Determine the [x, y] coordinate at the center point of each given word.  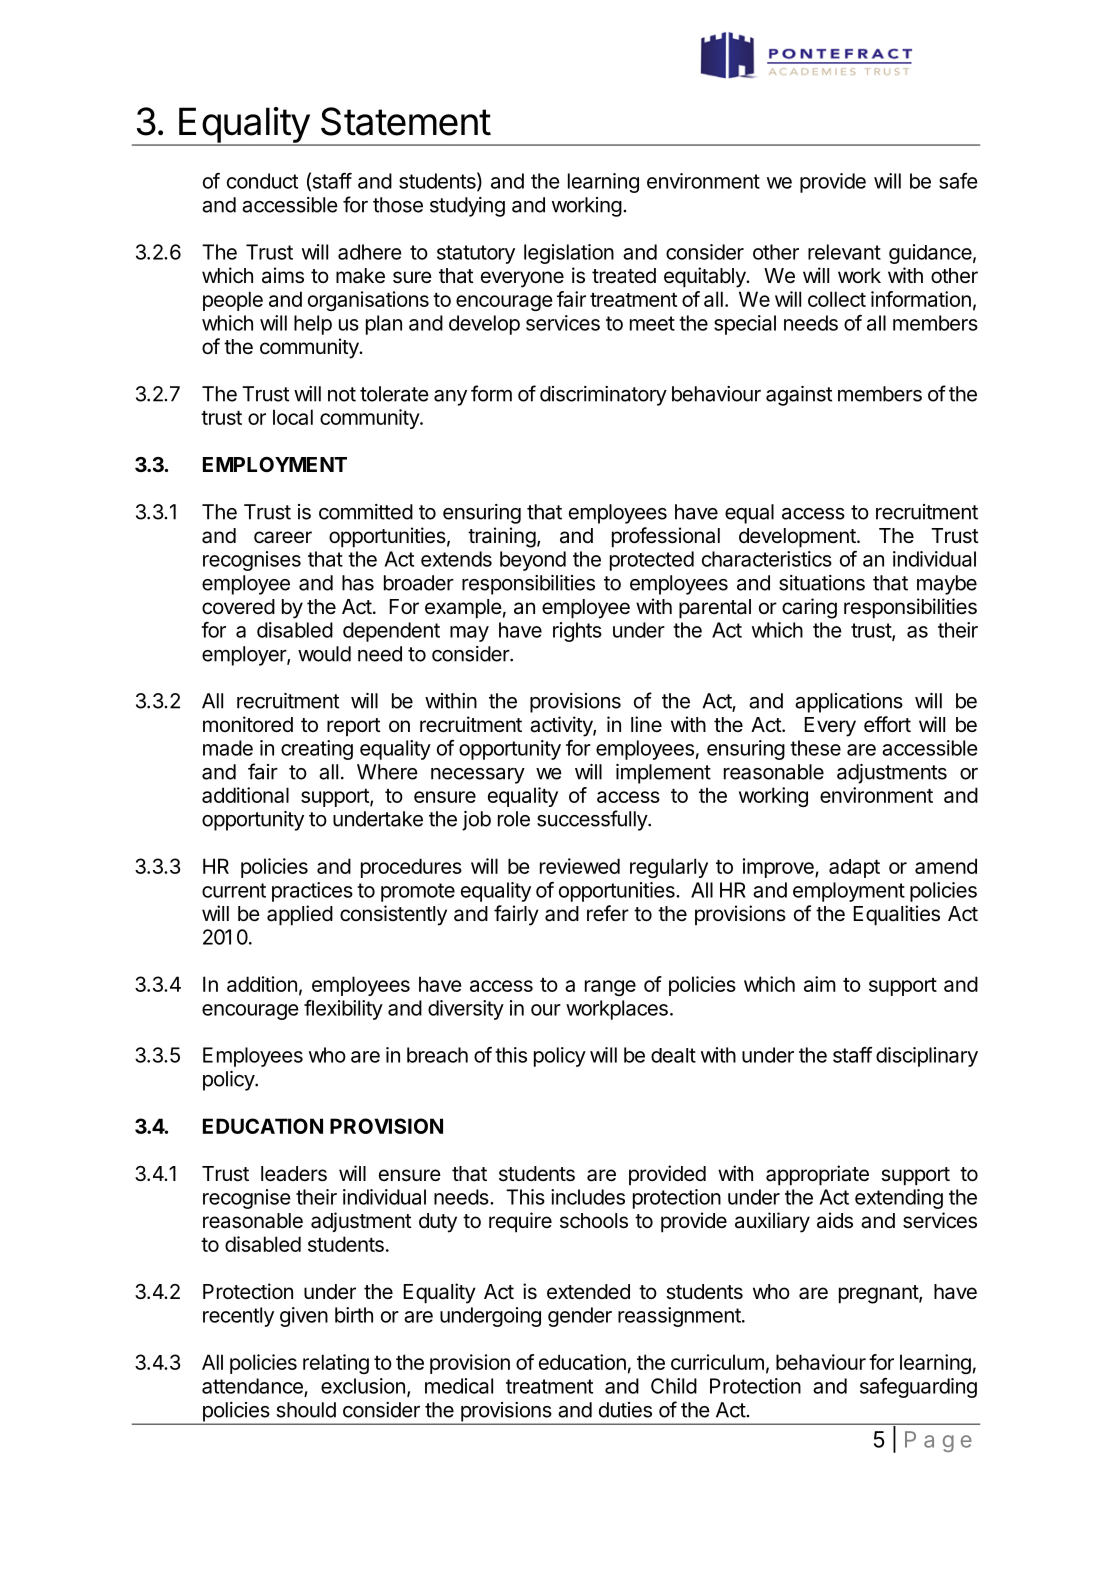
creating [317, 750]
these [815, 748]
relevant [844, 252]
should [306, 1410]
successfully [593, 820]
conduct [262, 181]
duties [625, 1410]
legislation [569, 254]
